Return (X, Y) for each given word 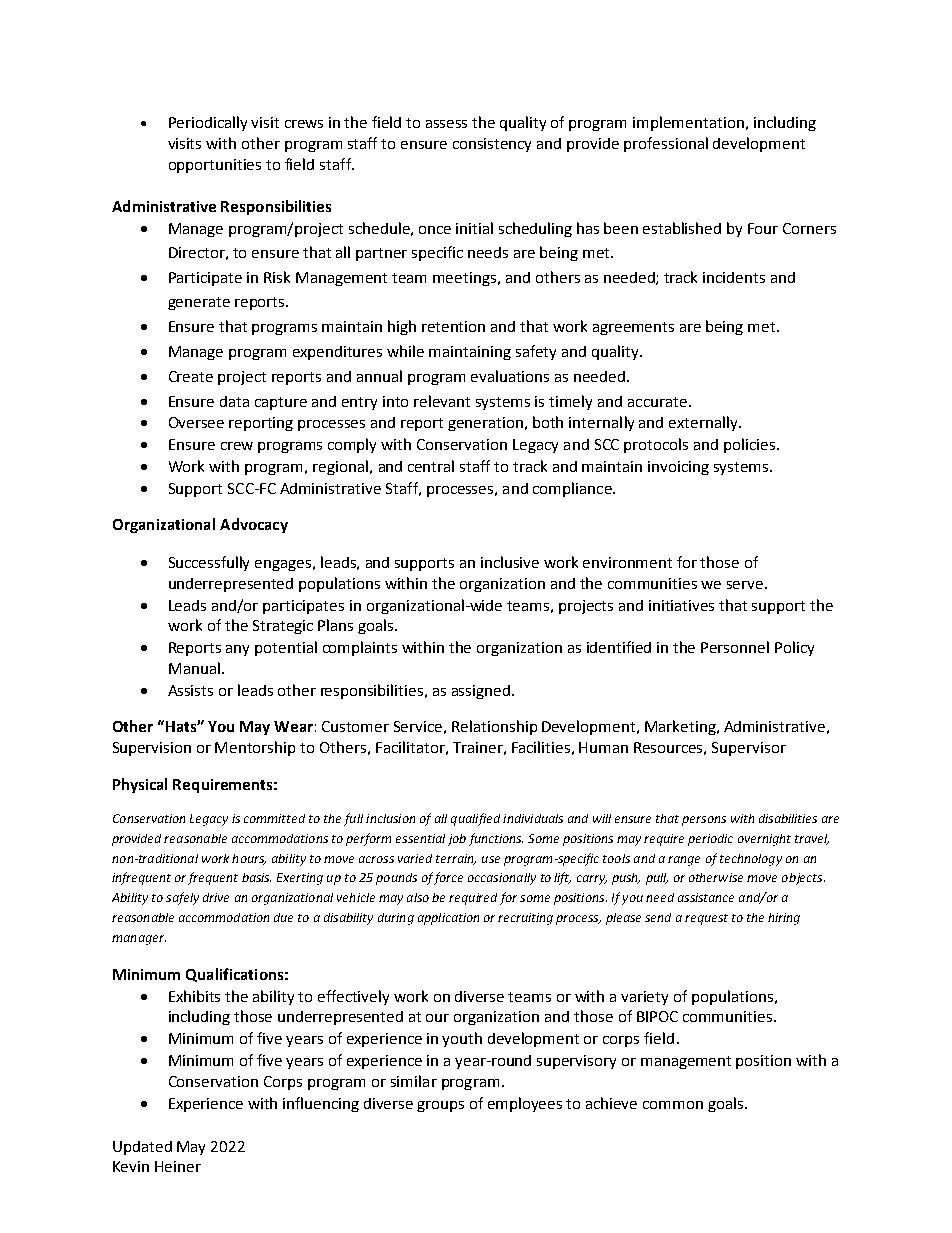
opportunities (215, 166)
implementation (688, 123)
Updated (142, 1148)
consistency (492, 145)
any (237, 650)
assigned (481, 692)
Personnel (735, 647)
